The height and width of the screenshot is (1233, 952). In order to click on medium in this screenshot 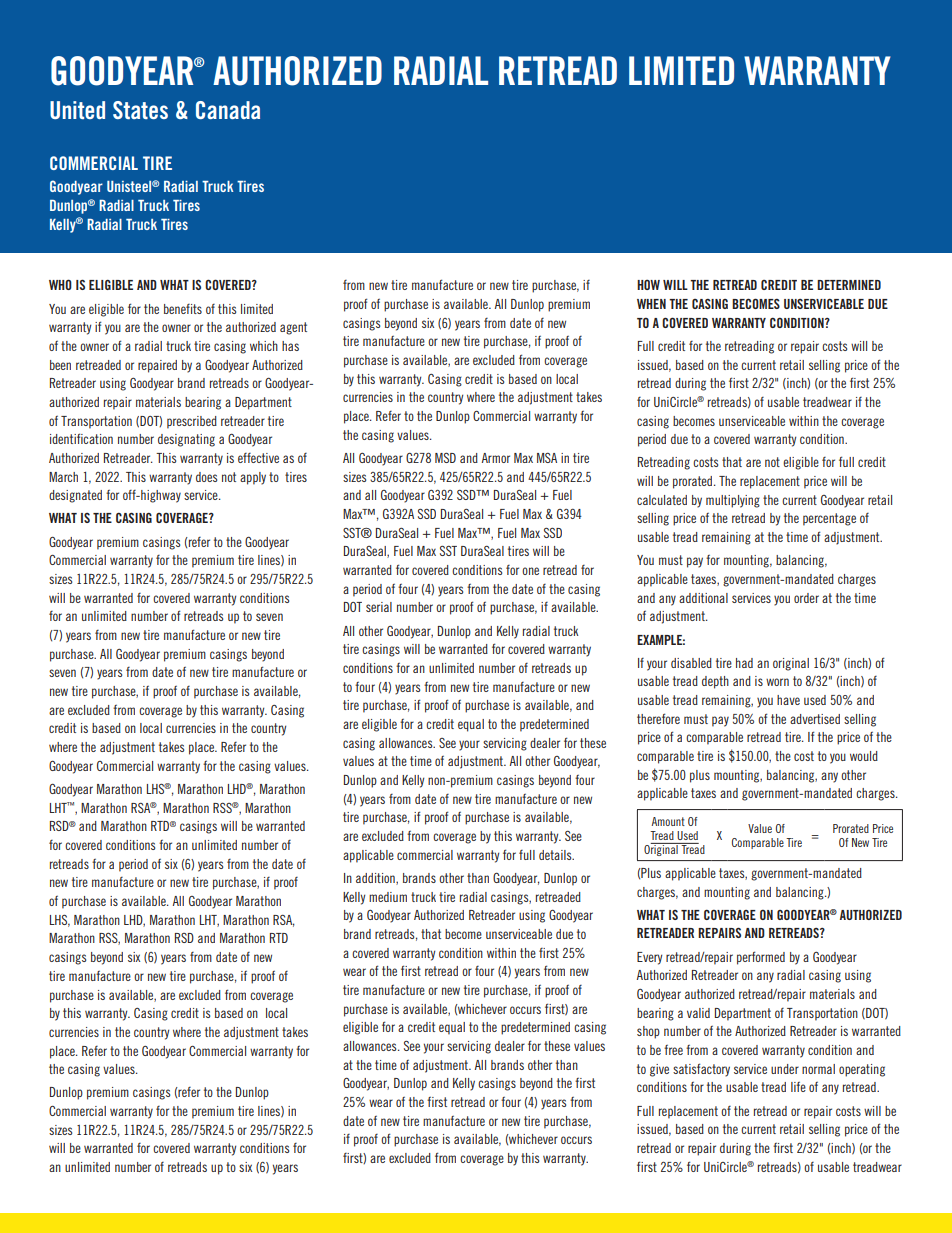, I will do `click(388, 897)`.
